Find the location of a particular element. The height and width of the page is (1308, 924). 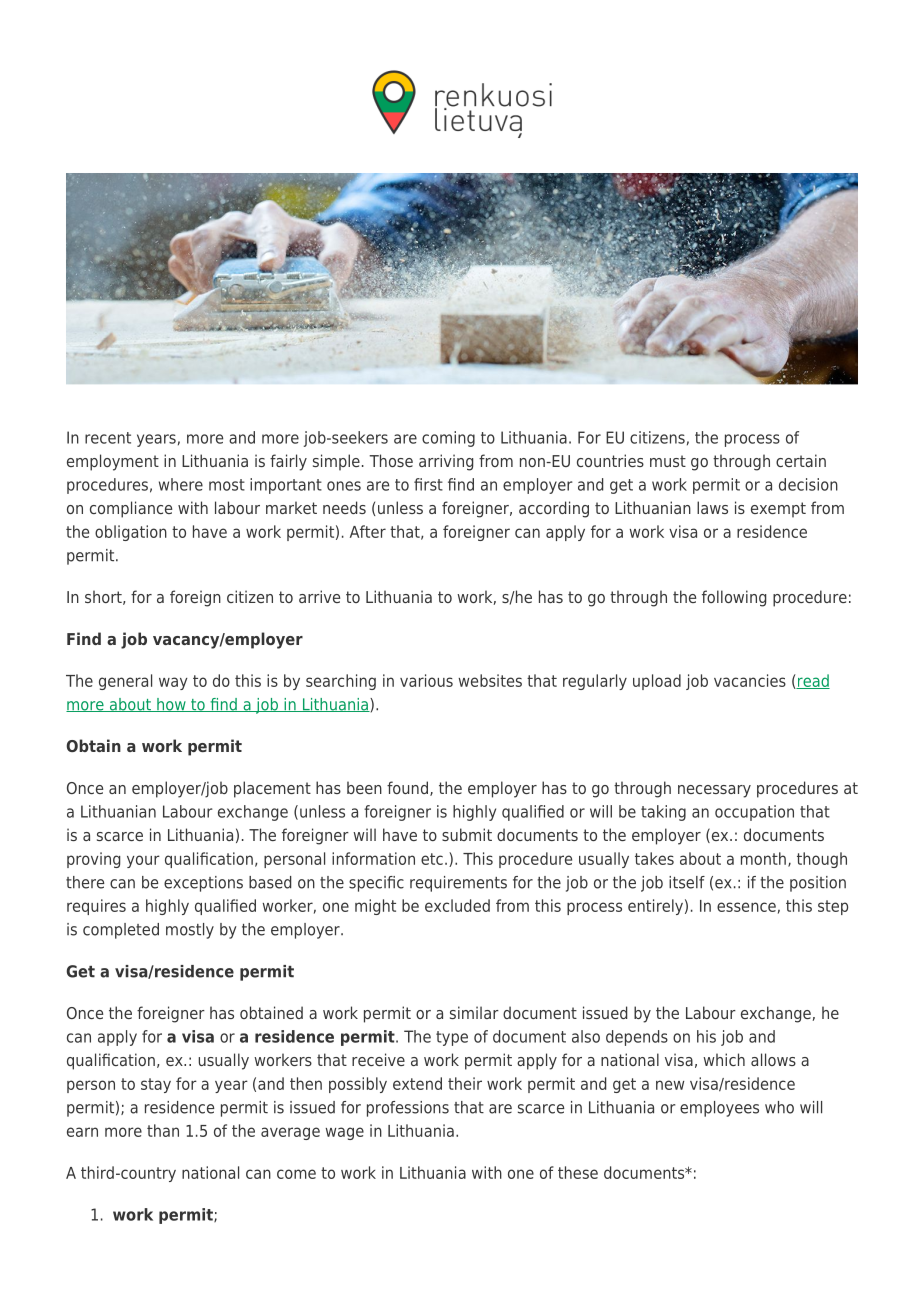

where is located at coordinates (181, 484).
